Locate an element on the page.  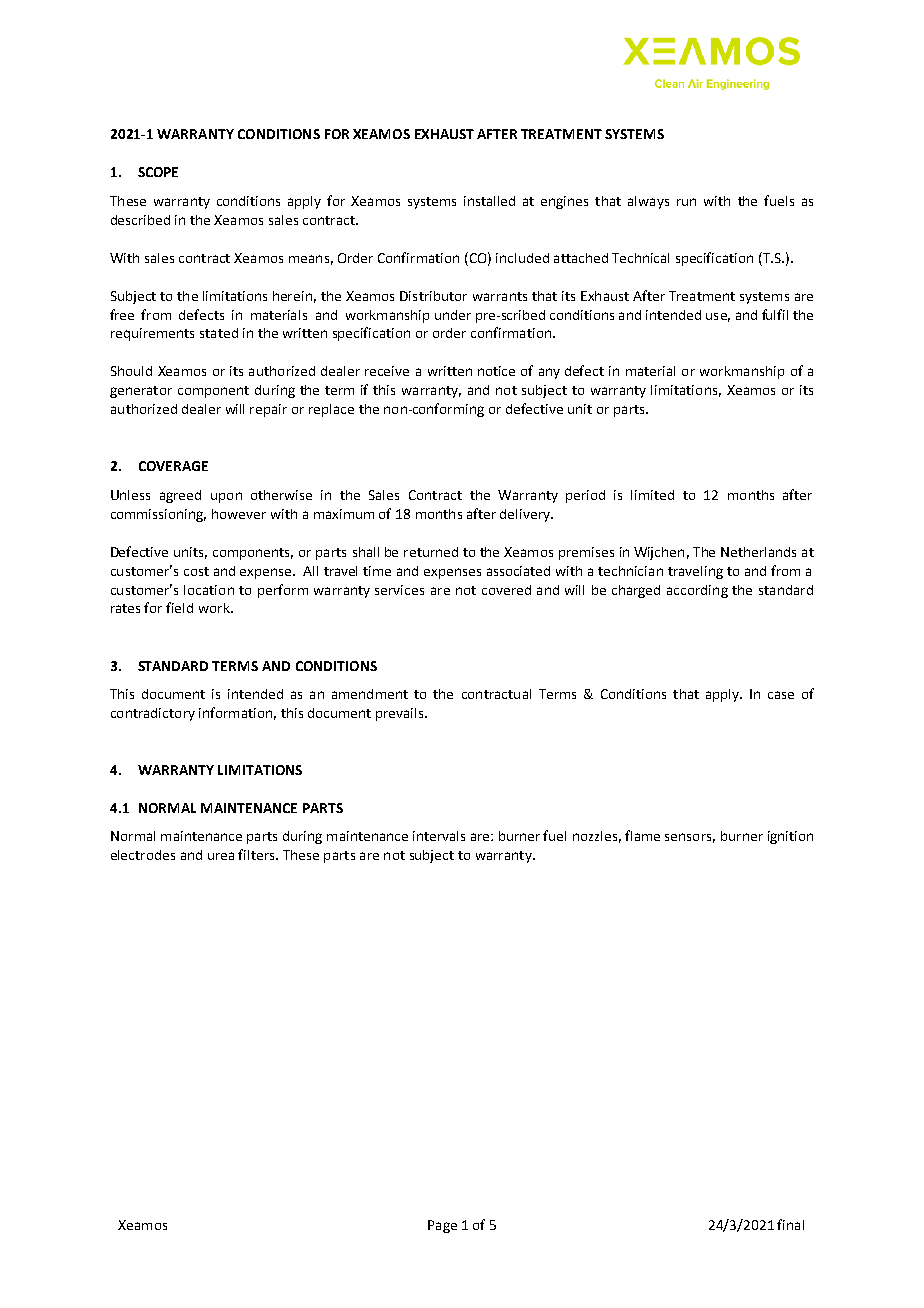
generator is located at coordinates (141, 392).
